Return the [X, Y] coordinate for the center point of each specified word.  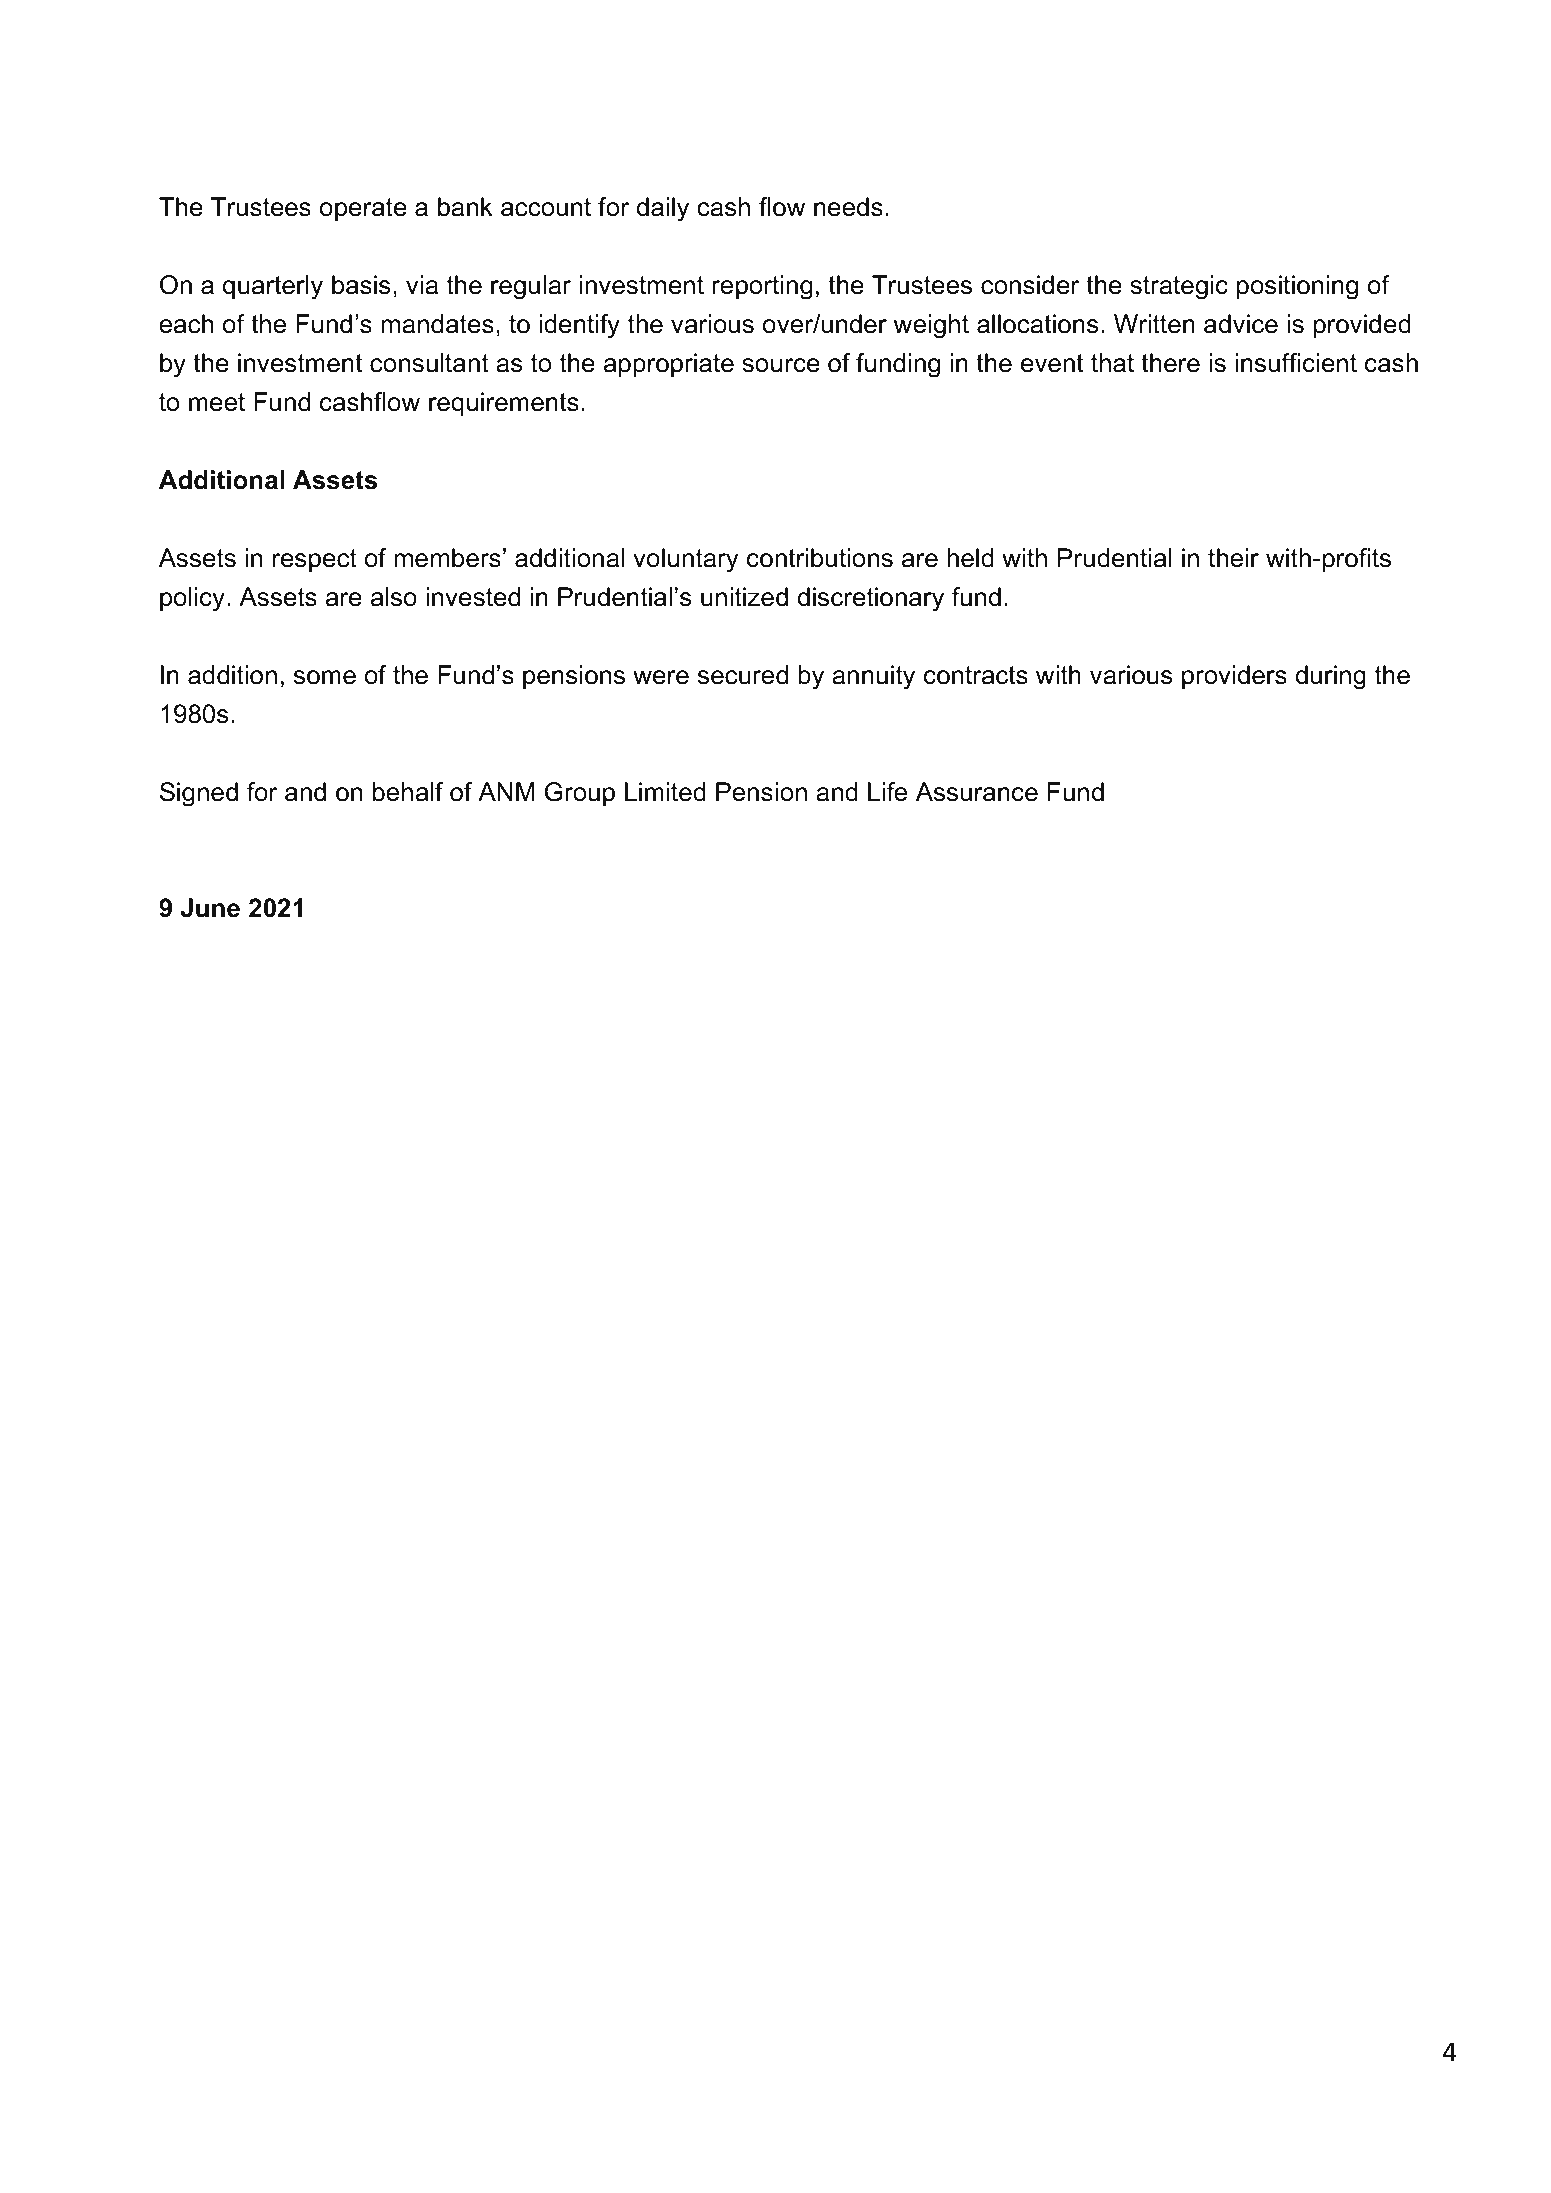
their [1233, 558]
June [210, 908]
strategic [1179, 287]
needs [848, 207]
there [1170, 363]
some [325, 677]
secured [743, 675]
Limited [665, 792]
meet [217, 402]
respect [315, 560]
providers [1234, 677]
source [781, 365]
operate [363, 209]
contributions [820, 558]
